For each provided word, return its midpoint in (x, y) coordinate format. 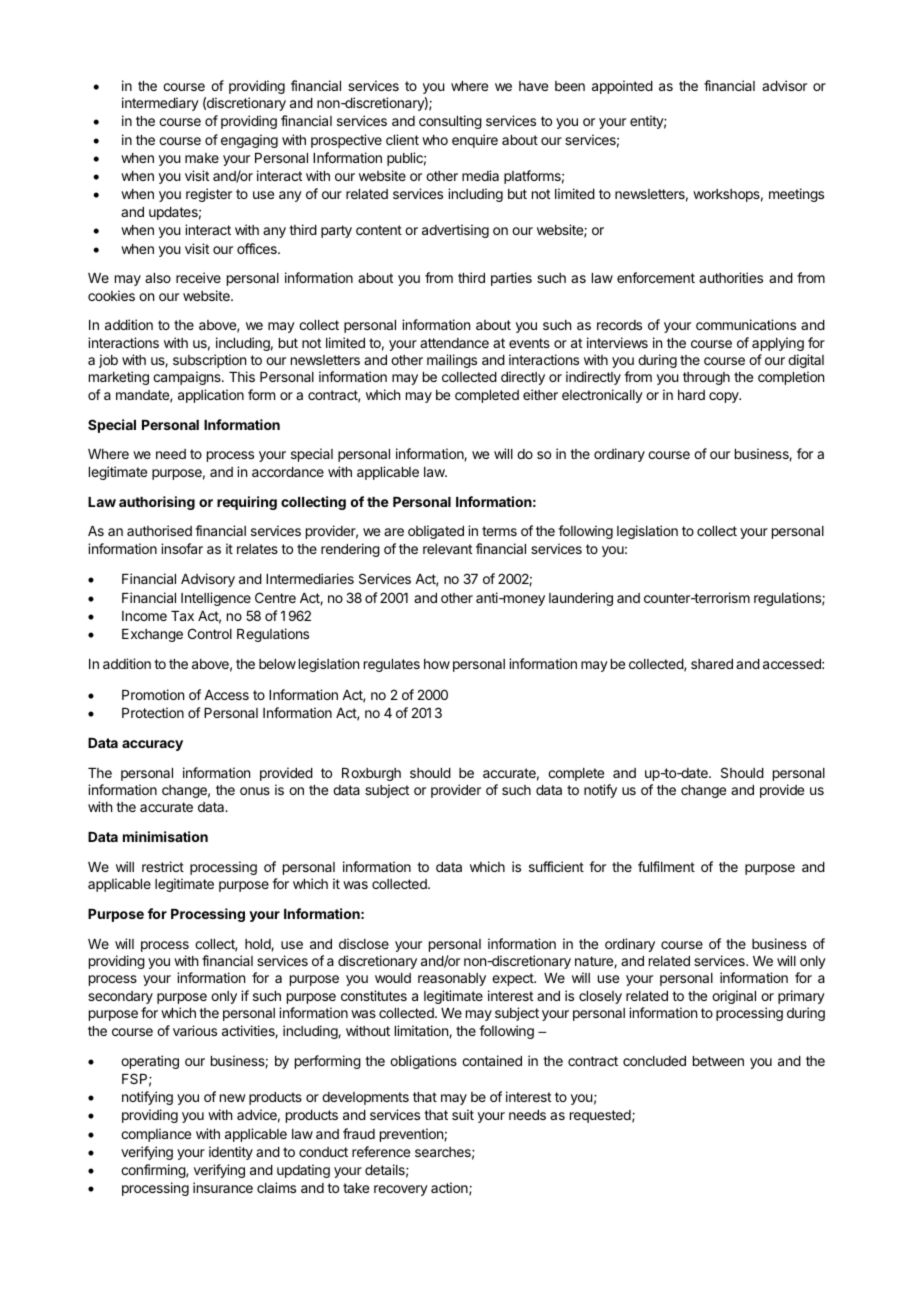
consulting (450, 122)
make (202, 158)
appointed (622, 87)
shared (712, 664)
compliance (156, 1135)
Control (210, 633)
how (437, 664)
